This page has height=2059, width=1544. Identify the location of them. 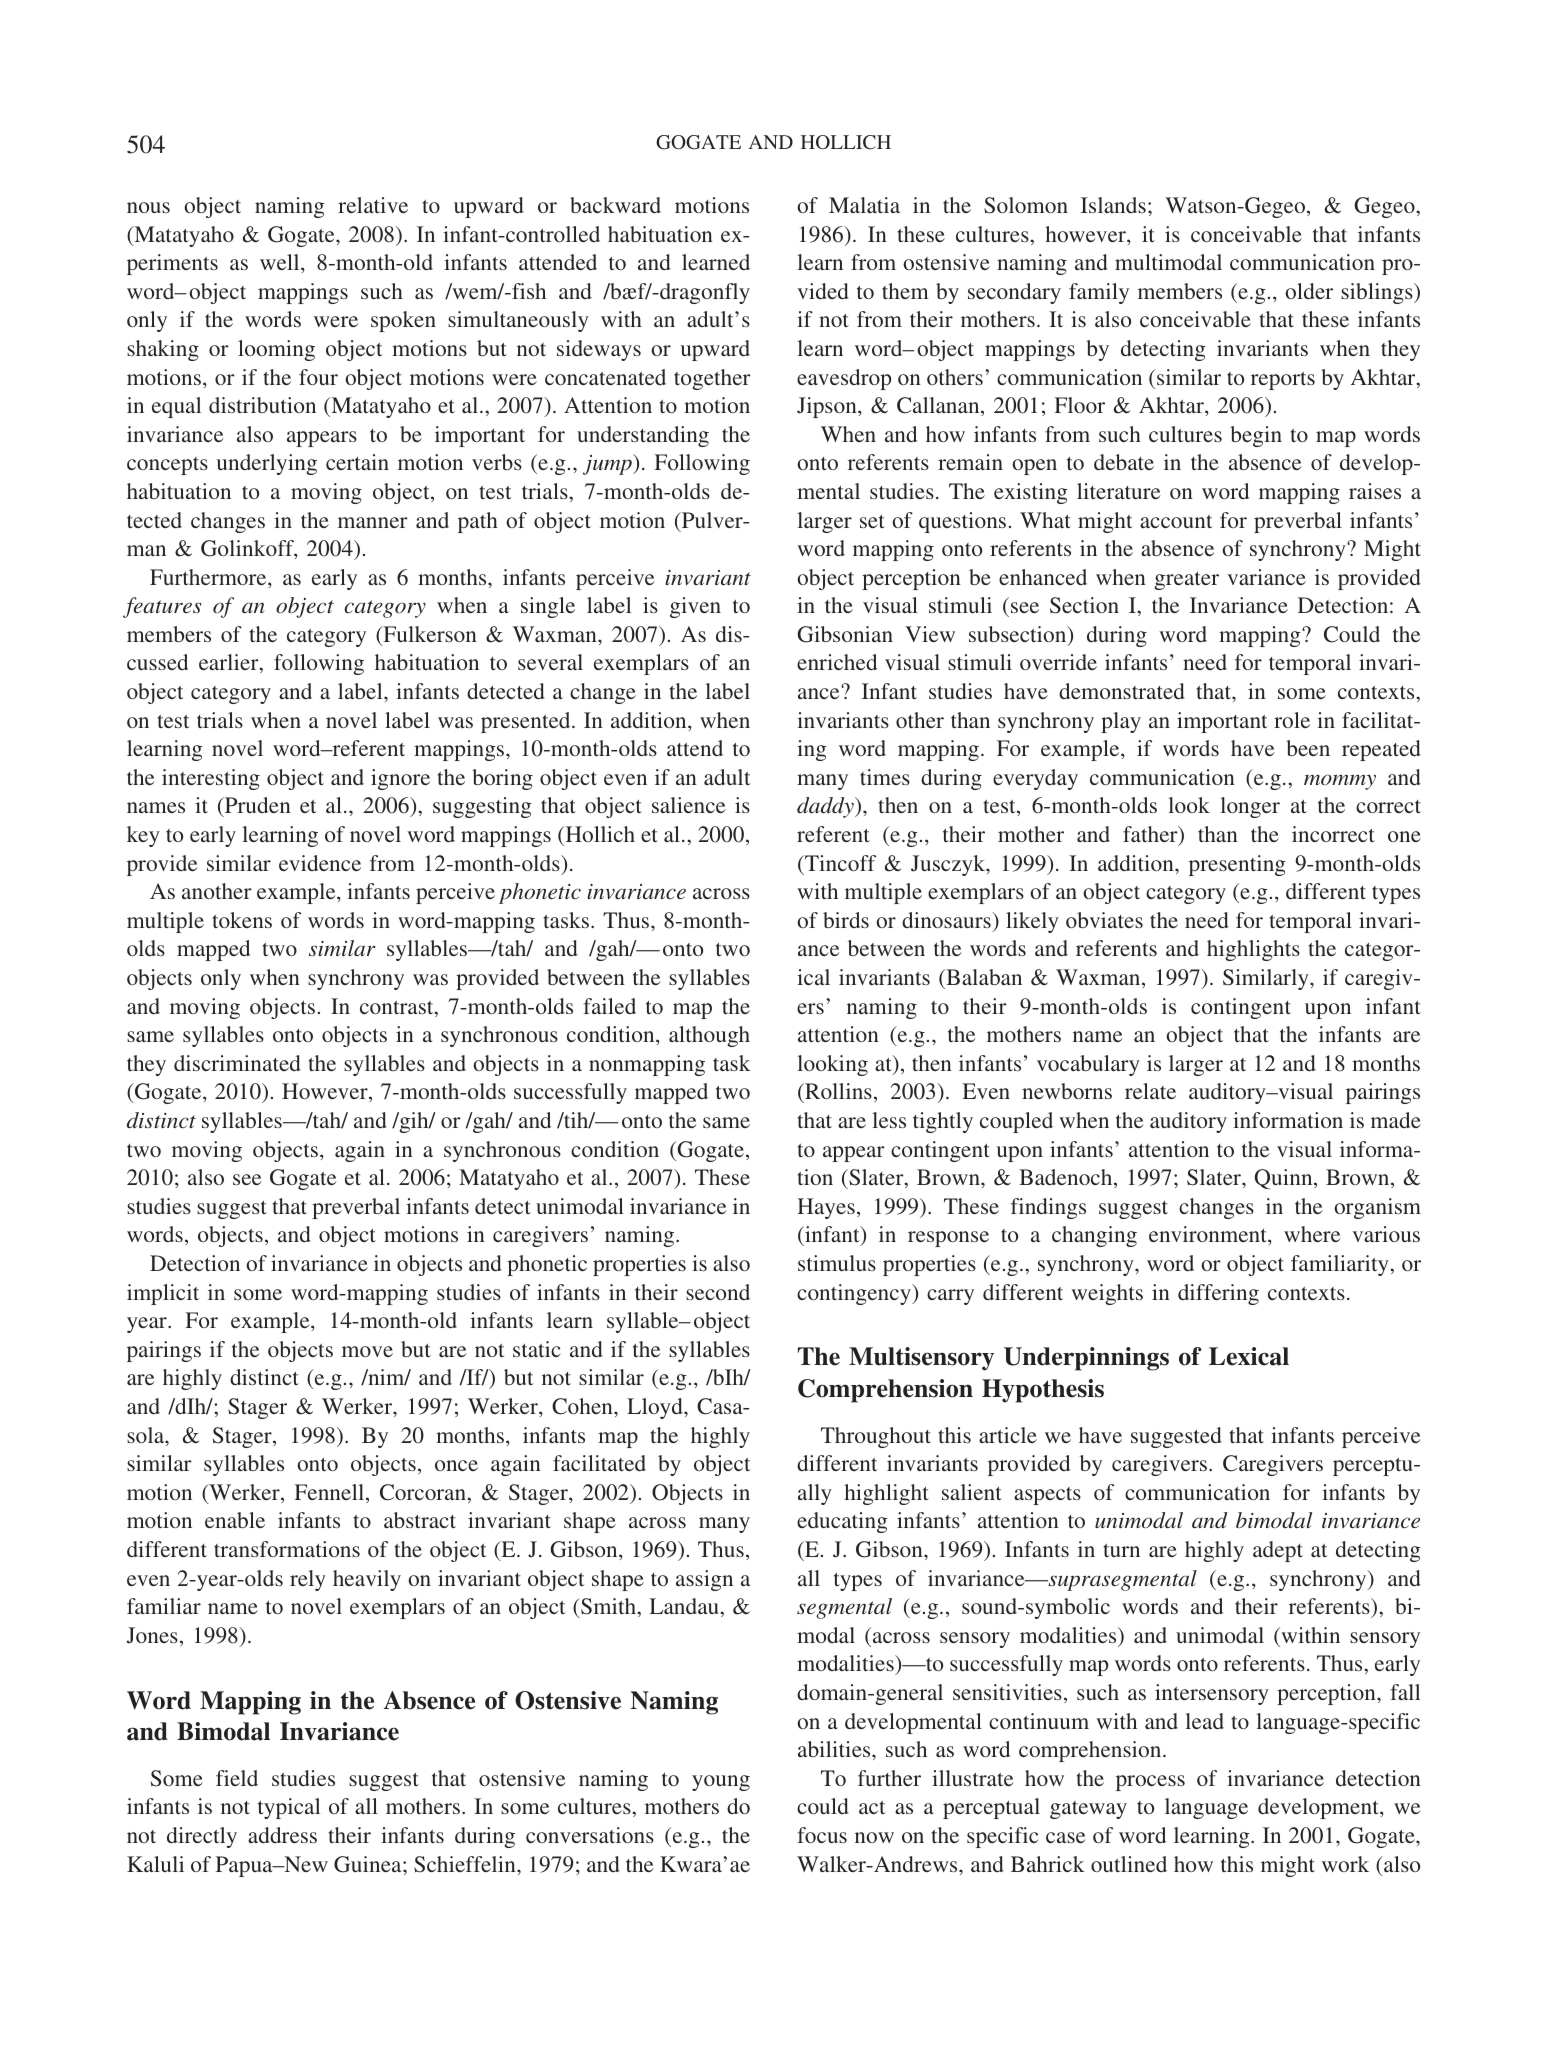
(905, 291).
